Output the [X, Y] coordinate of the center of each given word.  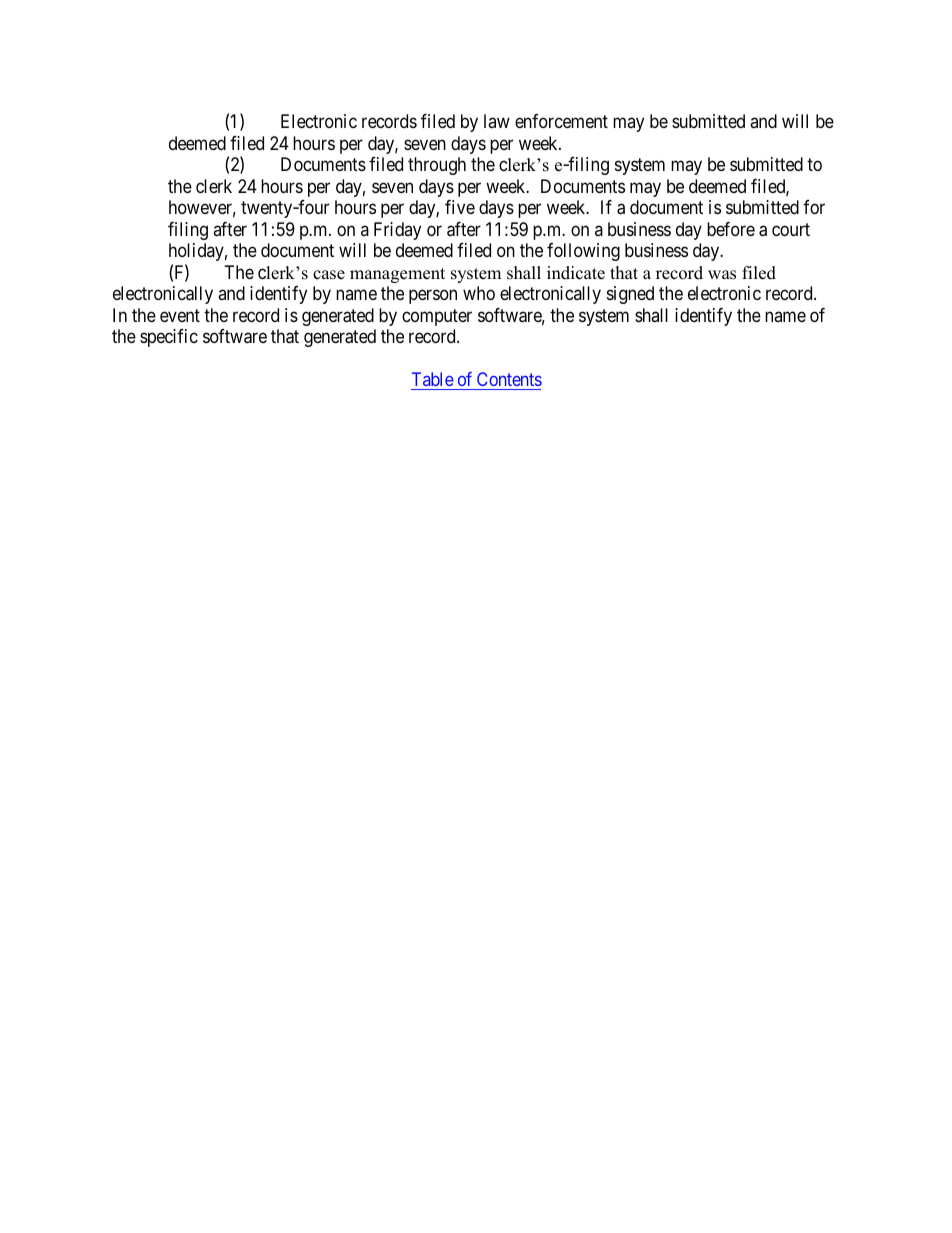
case [329, 275]
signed [630, 295]
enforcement [561, 121]
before [731, 229]
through [437, 166]
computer [437, 317]
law [497, 121]
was [722, 275]
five [460, 207]
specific [169, 338]
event [180, 315]
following [583, 252]
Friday [397, 231]
